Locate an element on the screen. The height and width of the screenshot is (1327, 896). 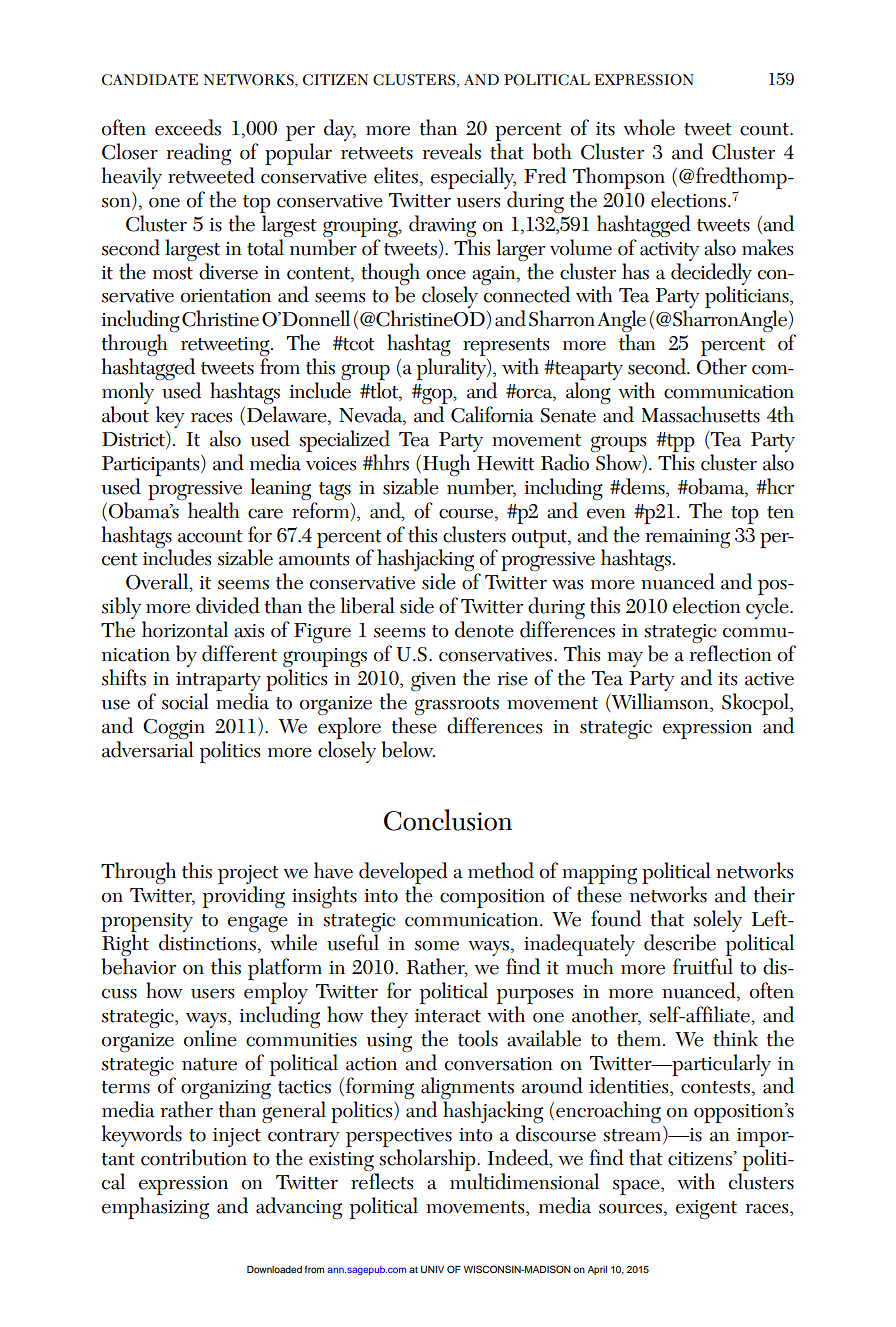
remaining is located at coordinates (688, 538).
